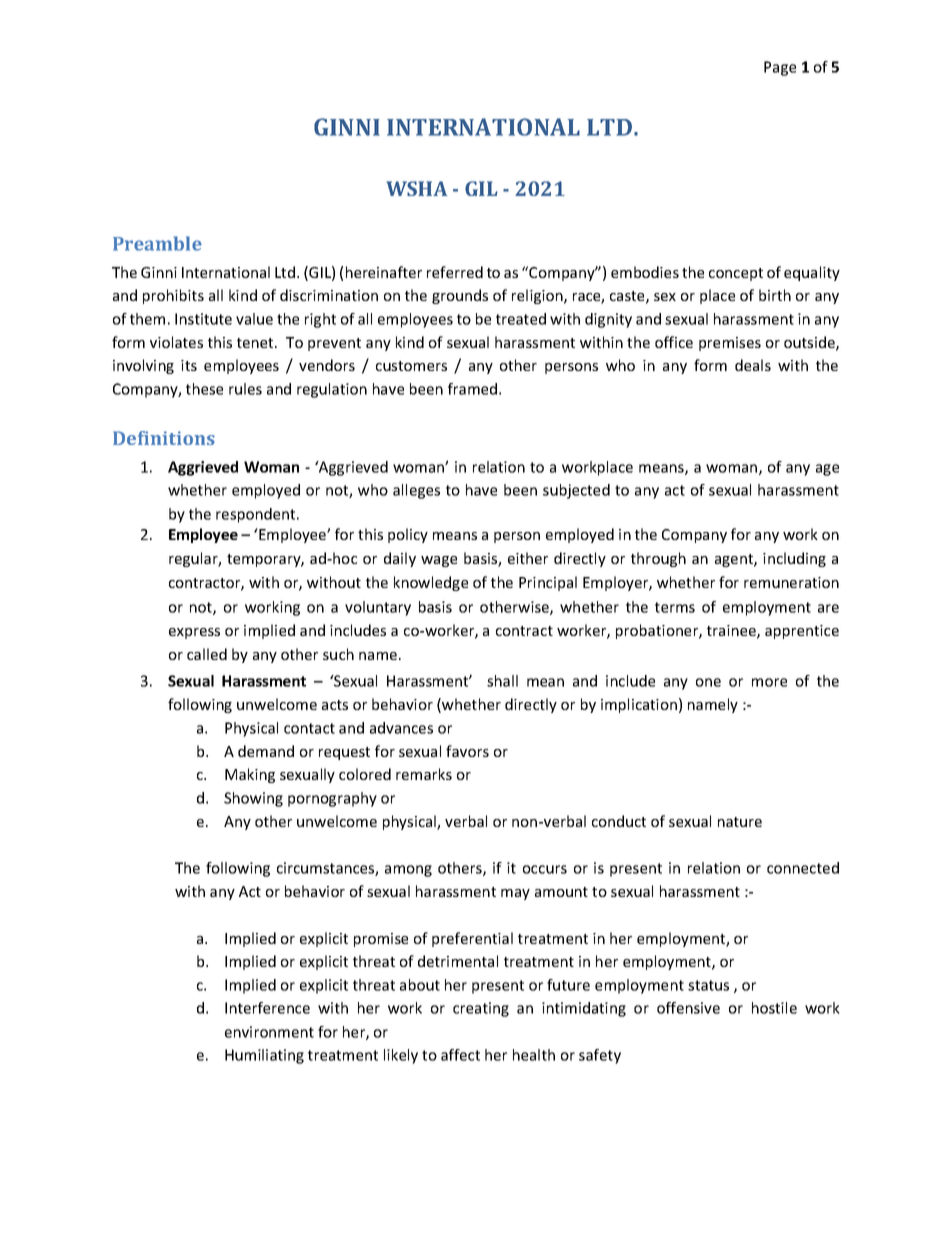  Describe the element at coordinates (740, 822) in the screenshot. I see `nature` at that location.
